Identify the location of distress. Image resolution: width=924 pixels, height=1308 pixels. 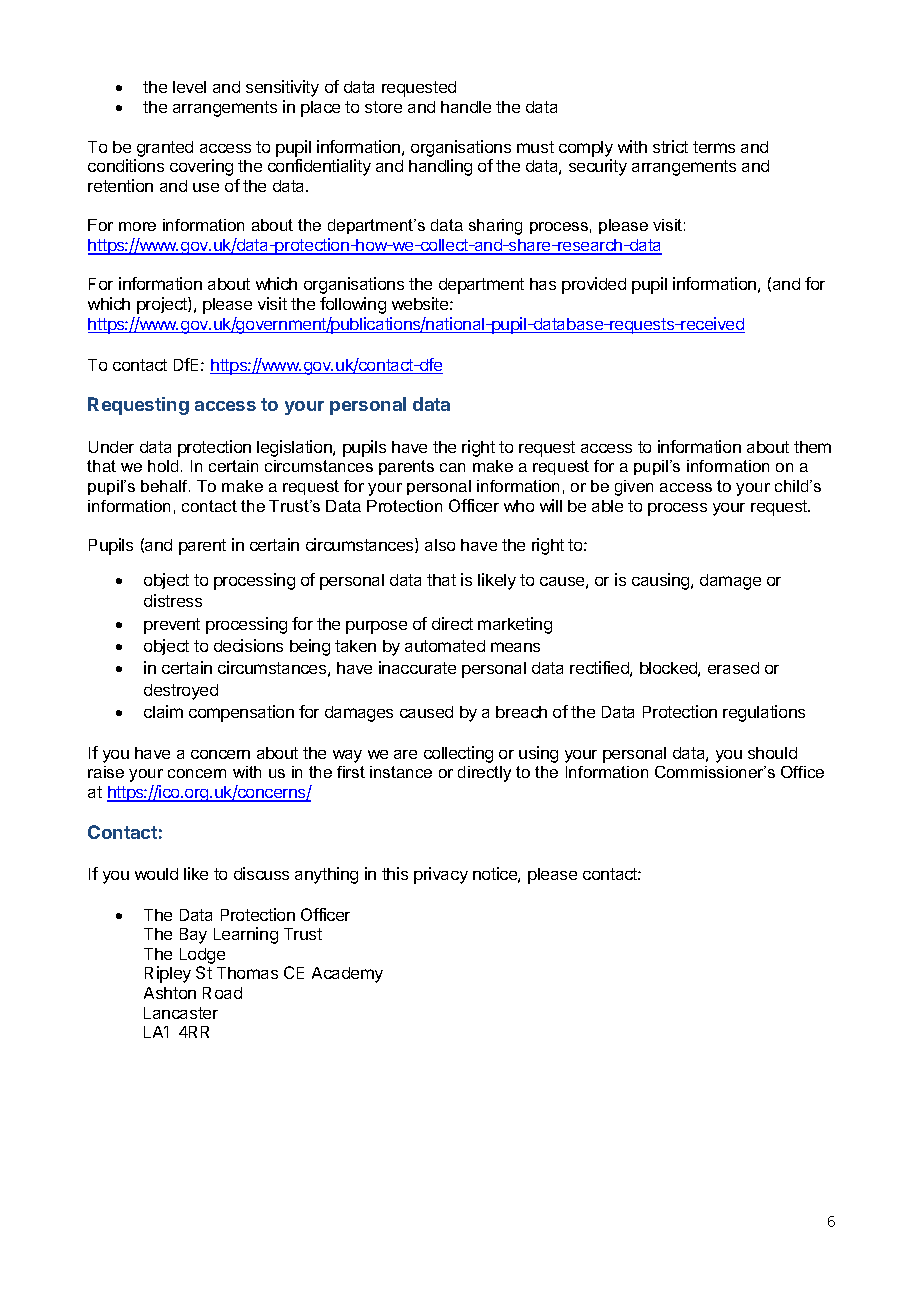
(173, 600).
